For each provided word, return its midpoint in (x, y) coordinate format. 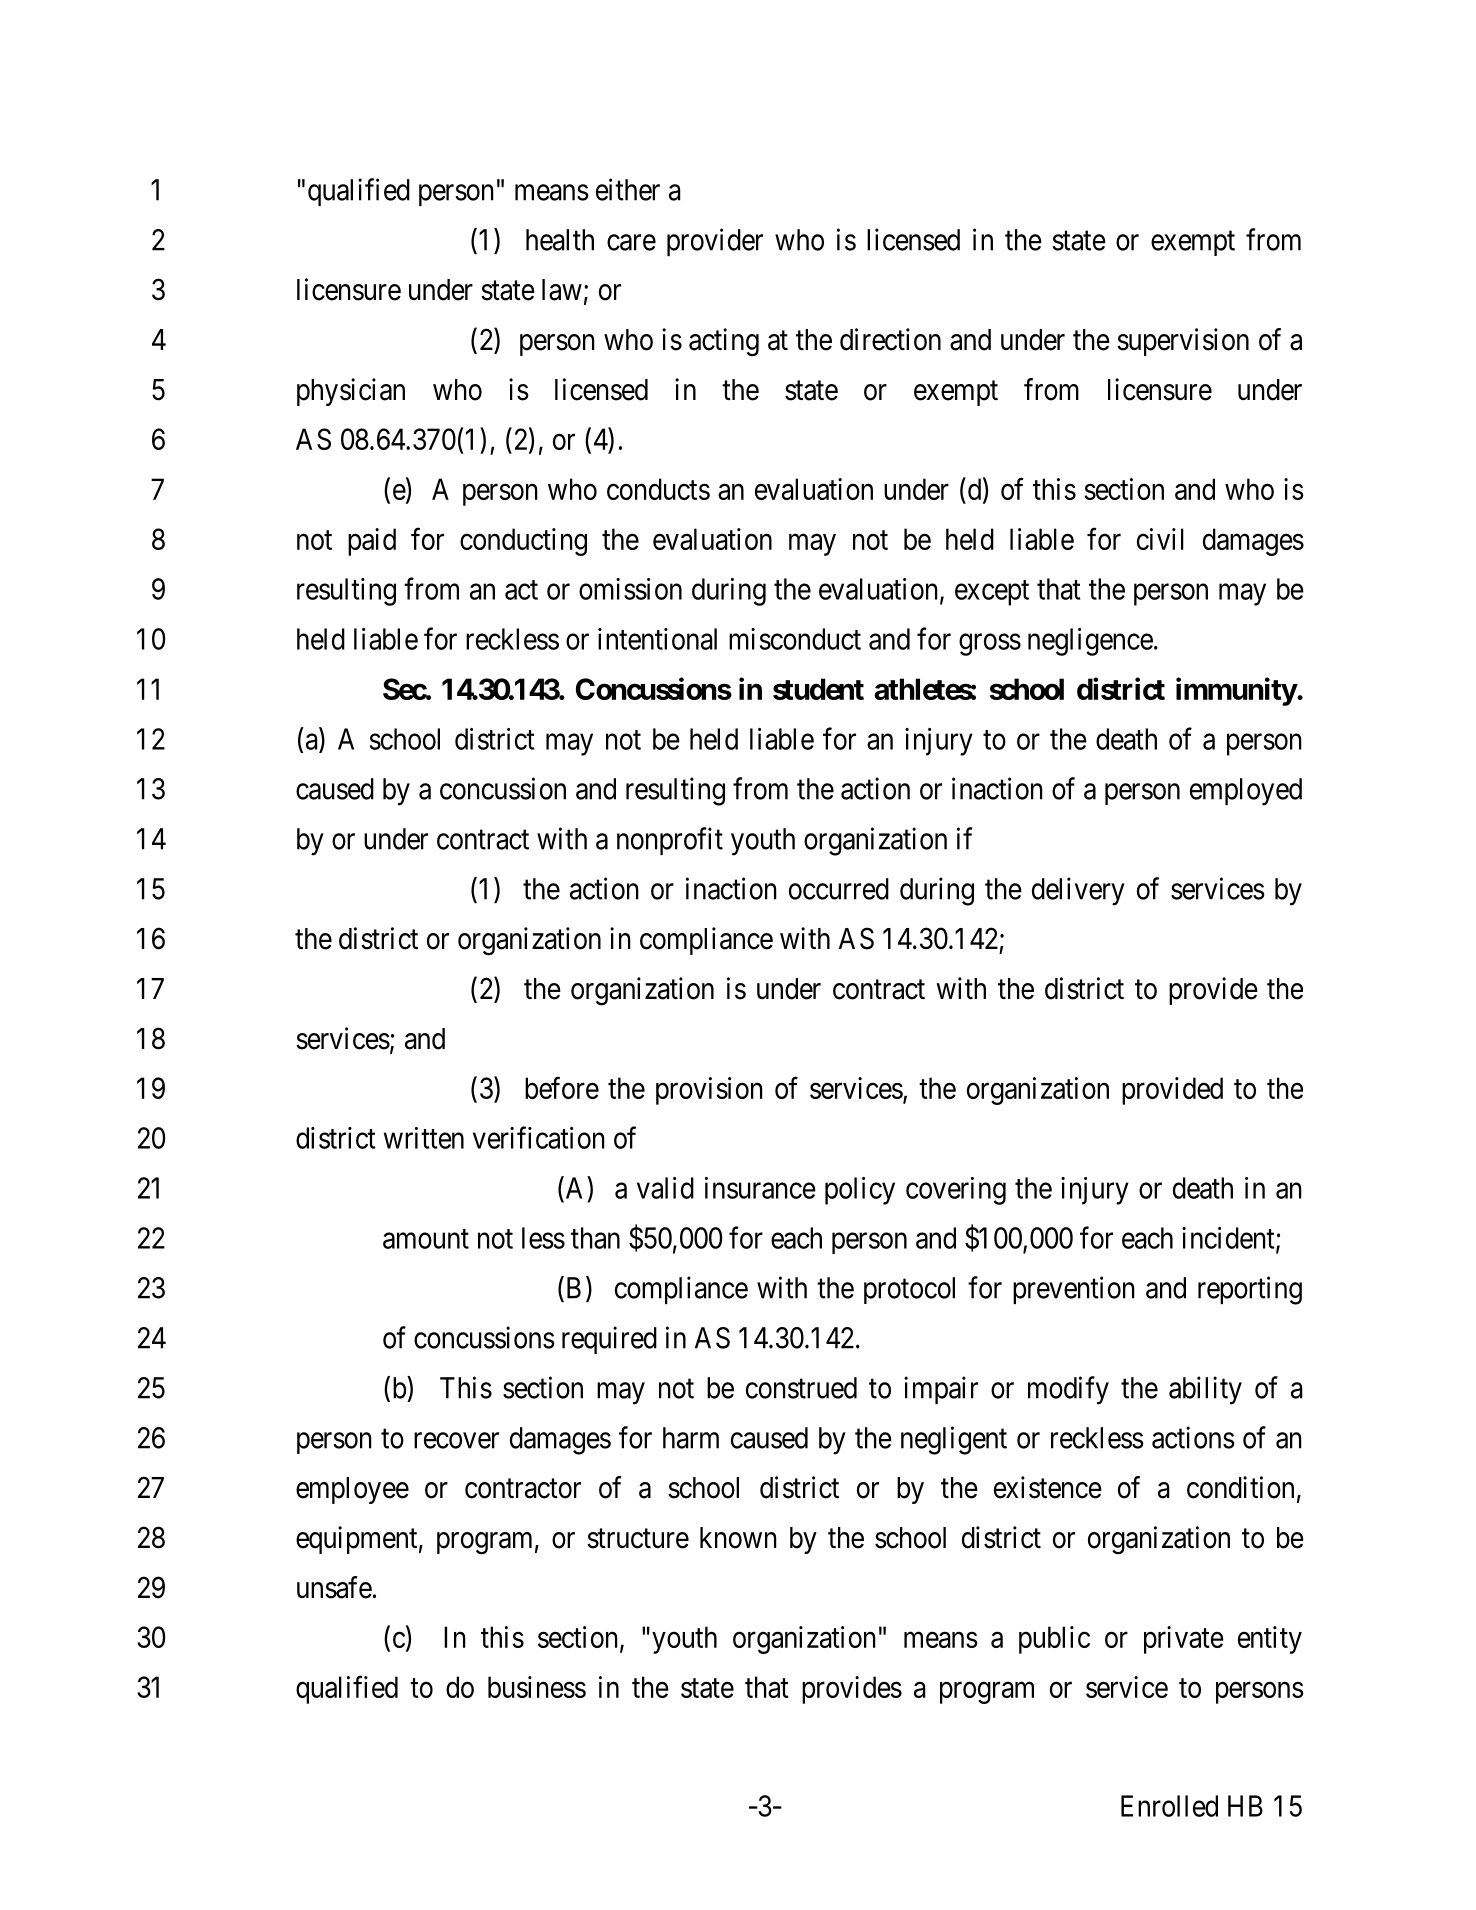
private (1184, 1640)
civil (1160, 539)
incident (1229, 1239)
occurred (839, 889)
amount (426, 1239)
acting (724, 342)
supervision (1183, 342)
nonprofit (670, 841)
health (560, 240)
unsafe (334, 1587)
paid (372, 542)
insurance (760, 1188)
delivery (1078, 891)
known (738, 1538)
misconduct (795, 639)
